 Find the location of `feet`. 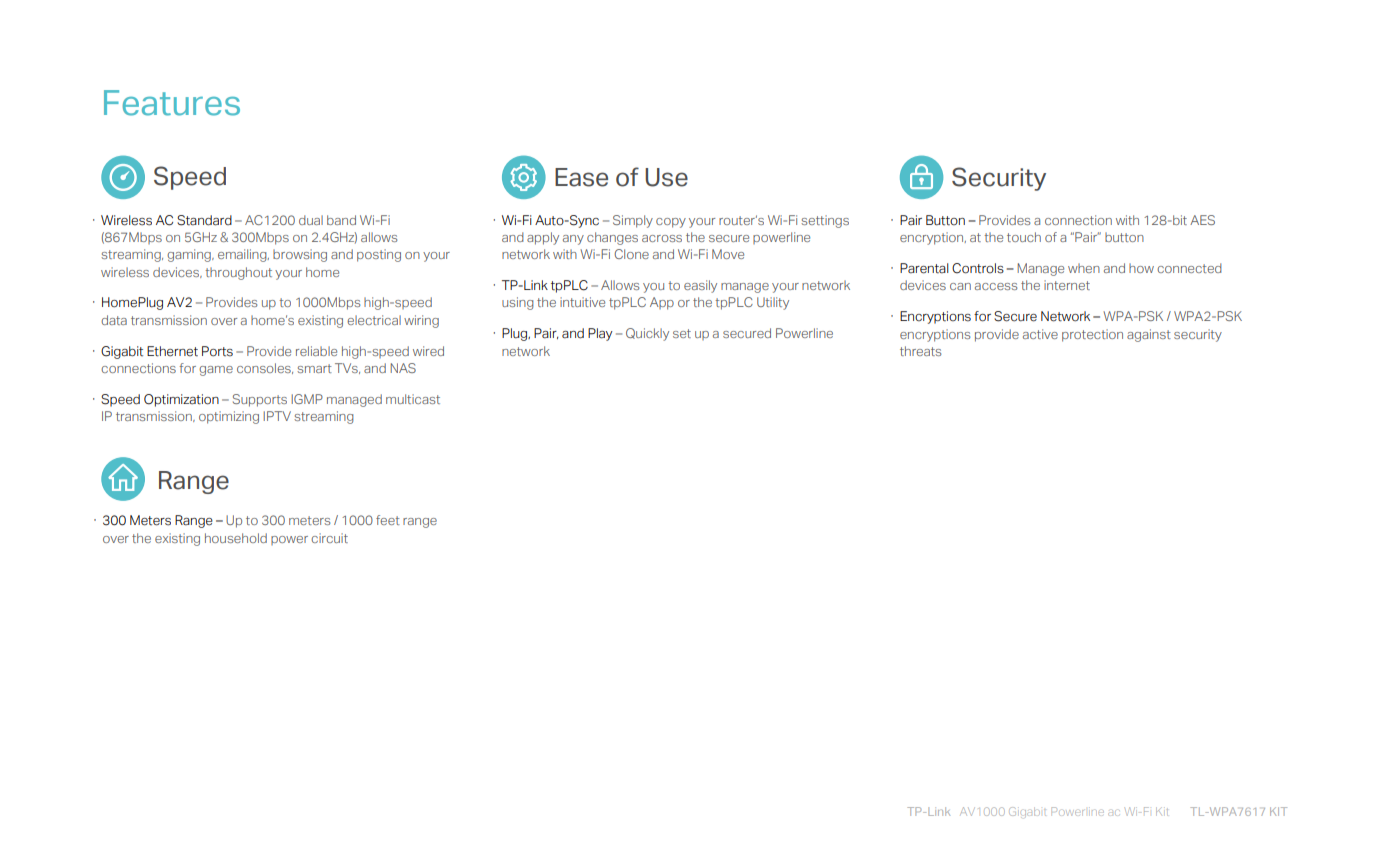

feet is located at coordinates (388, 520).
